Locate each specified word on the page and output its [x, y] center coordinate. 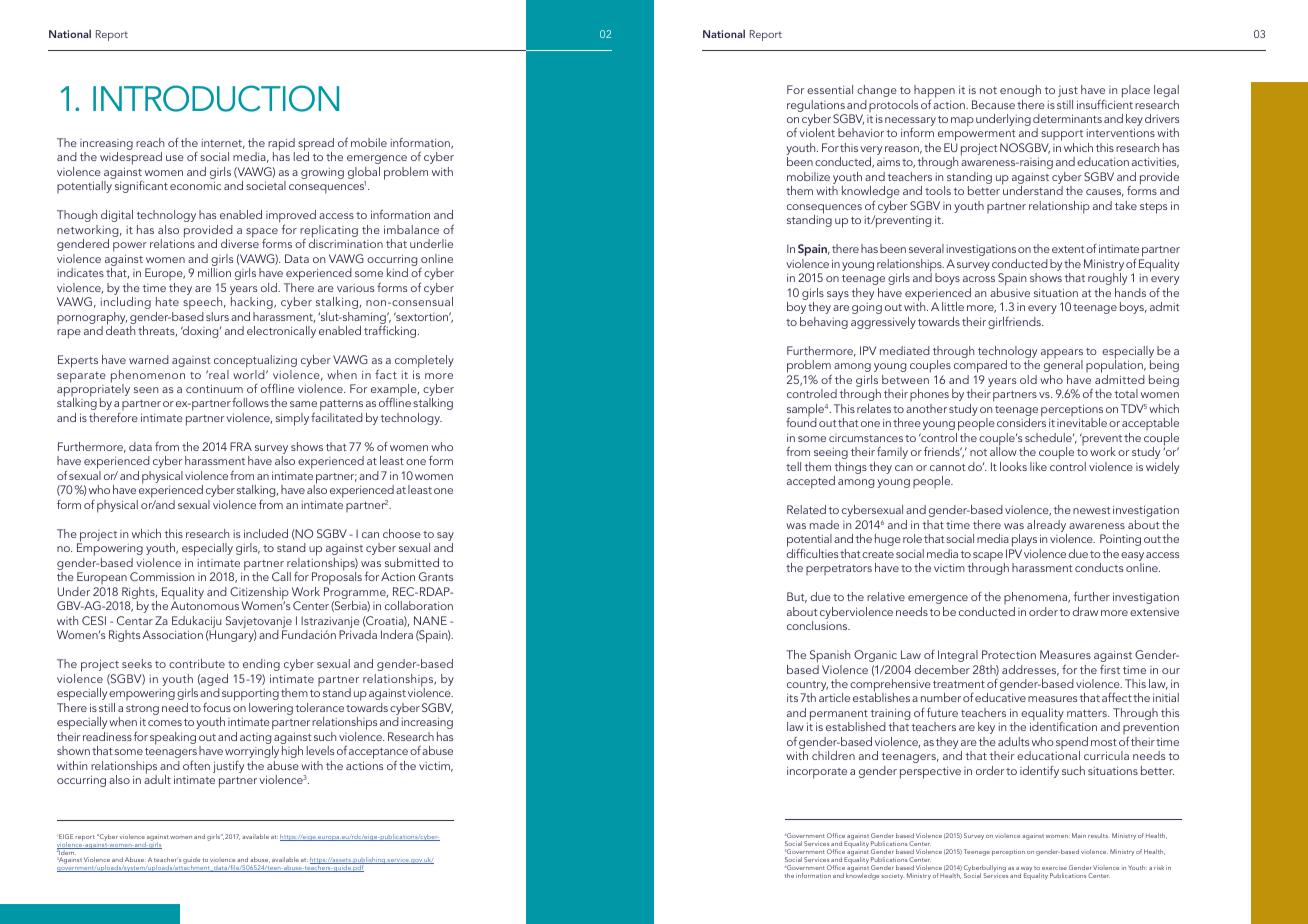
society [892, 876]
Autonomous [205, 605]
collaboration [419, 605]
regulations [816, 106]
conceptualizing [255, 361]
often [196, 765]
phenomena [1037, 600]
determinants [1067, 118]
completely [424, 361]
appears [1062, 355]
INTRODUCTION [216, 98]
